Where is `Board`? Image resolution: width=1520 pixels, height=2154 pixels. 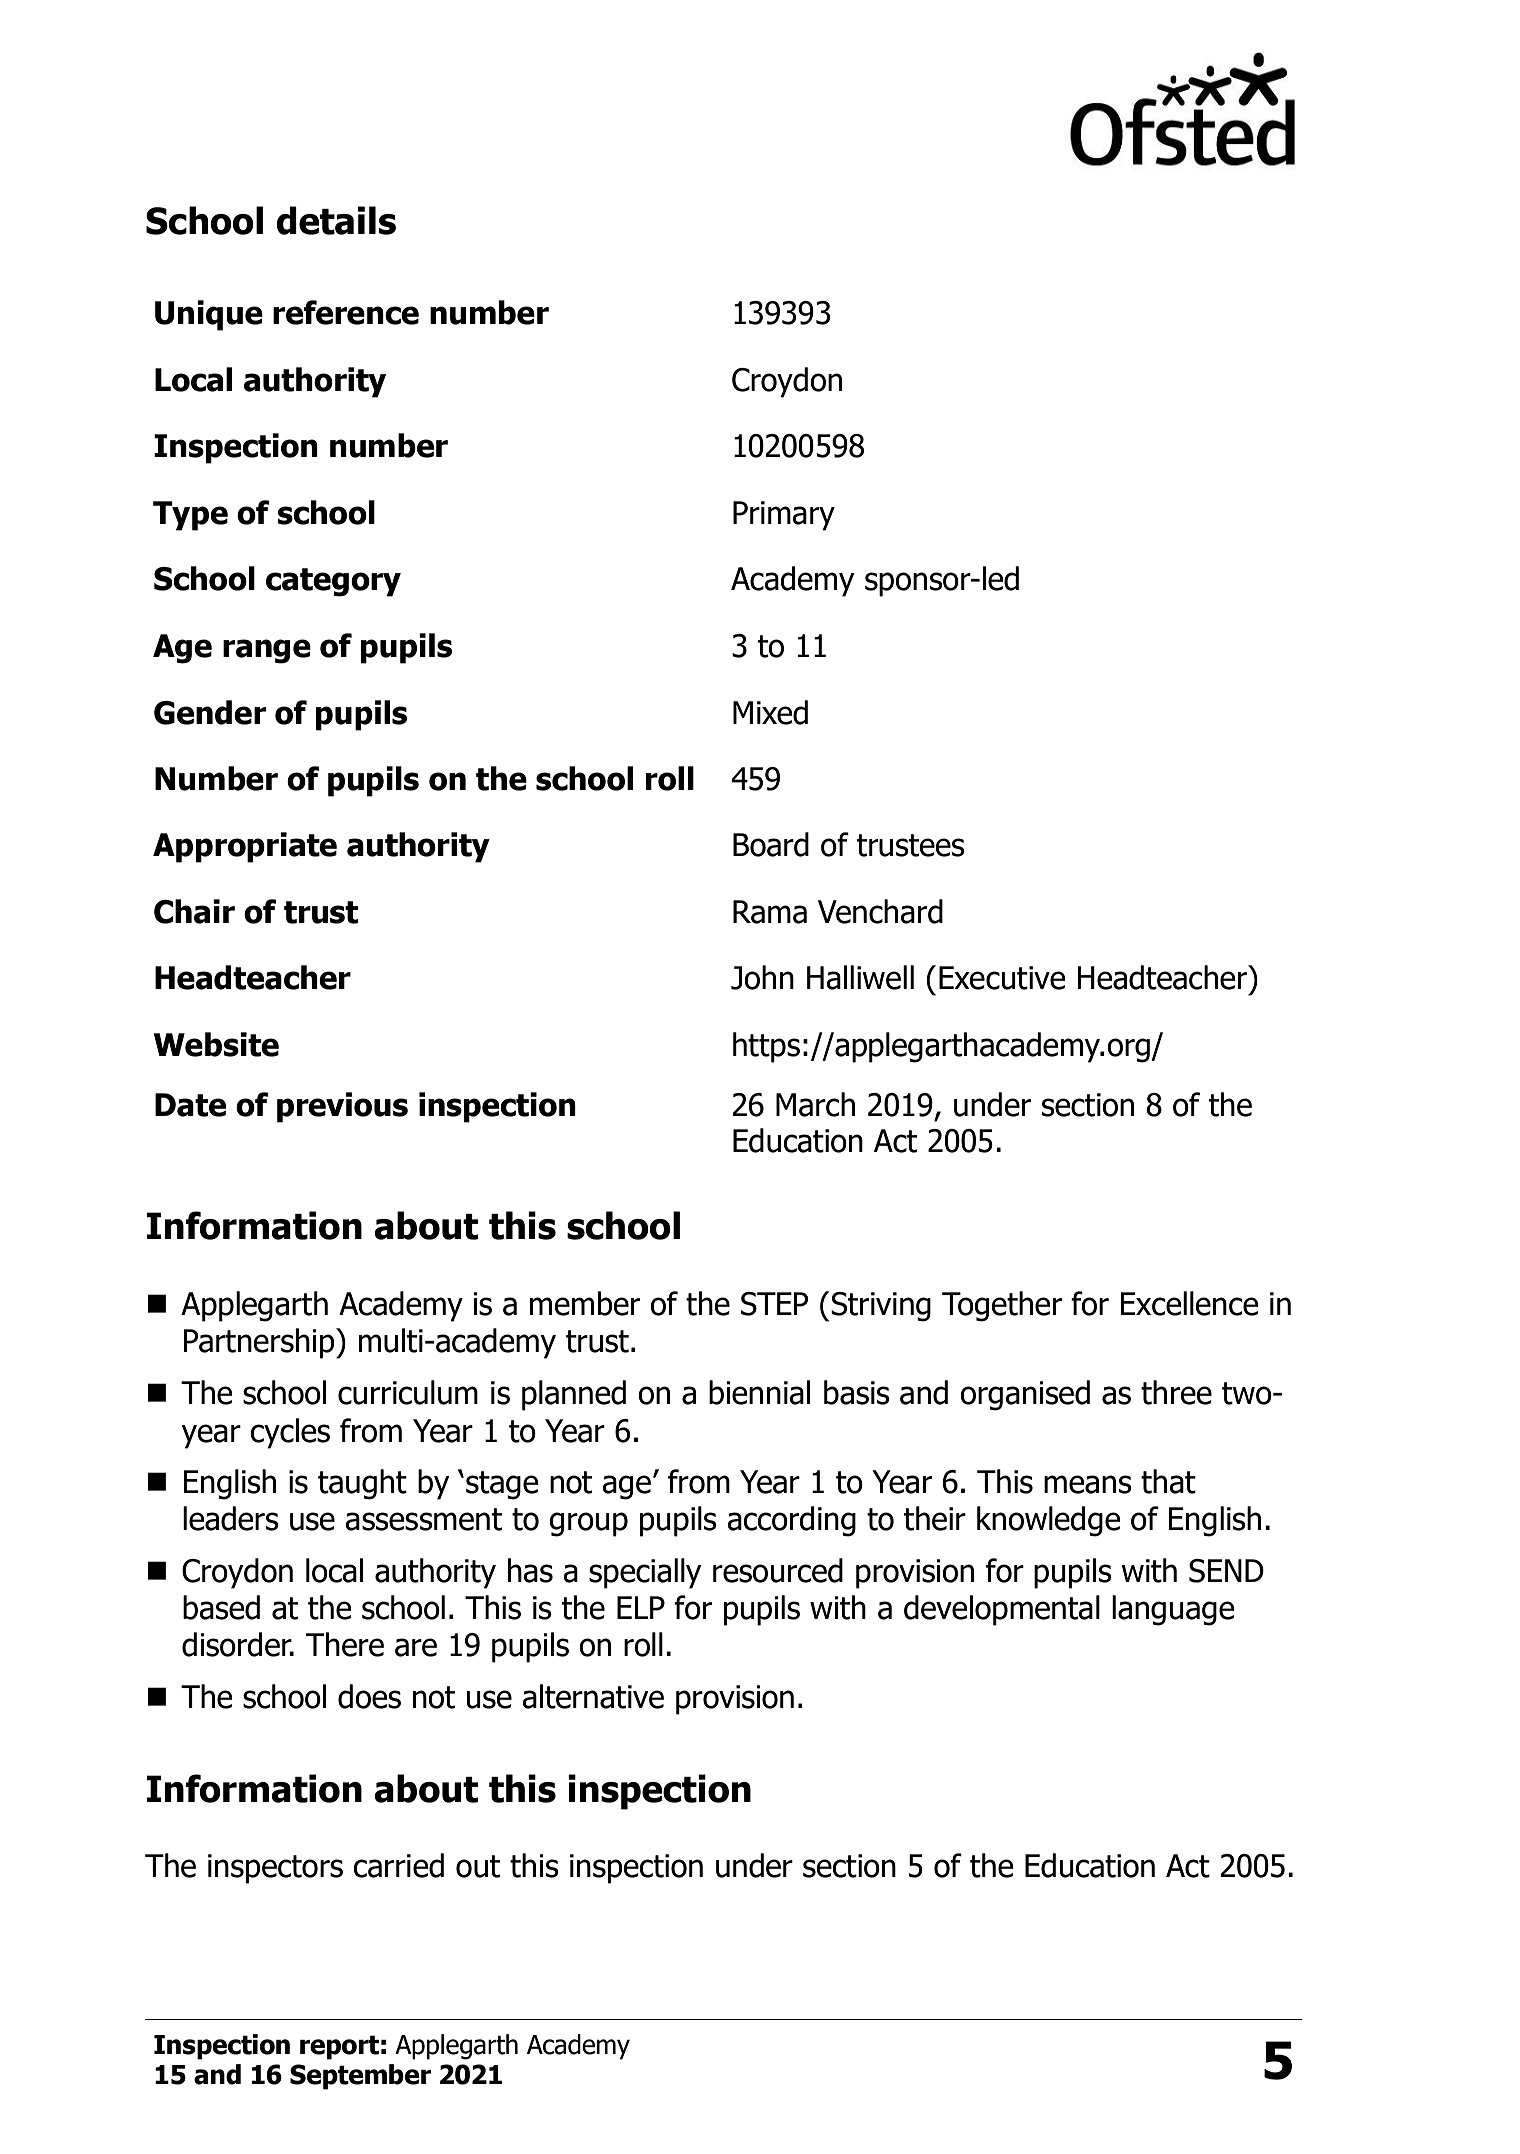
Board is located at coordinates (771, 844).
